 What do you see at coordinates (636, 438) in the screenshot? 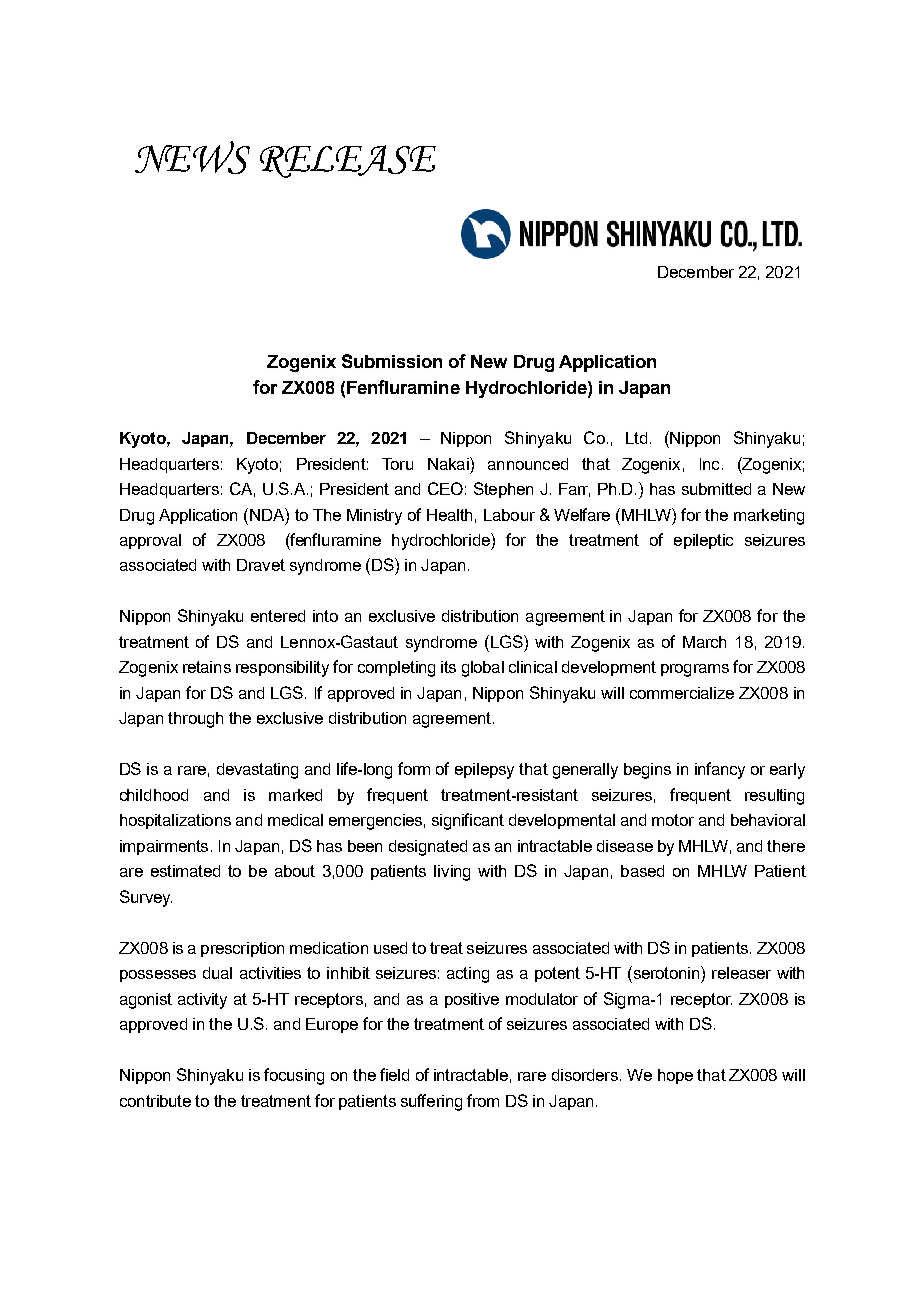
I see `Ltd` at bounding box center [636, 438].
